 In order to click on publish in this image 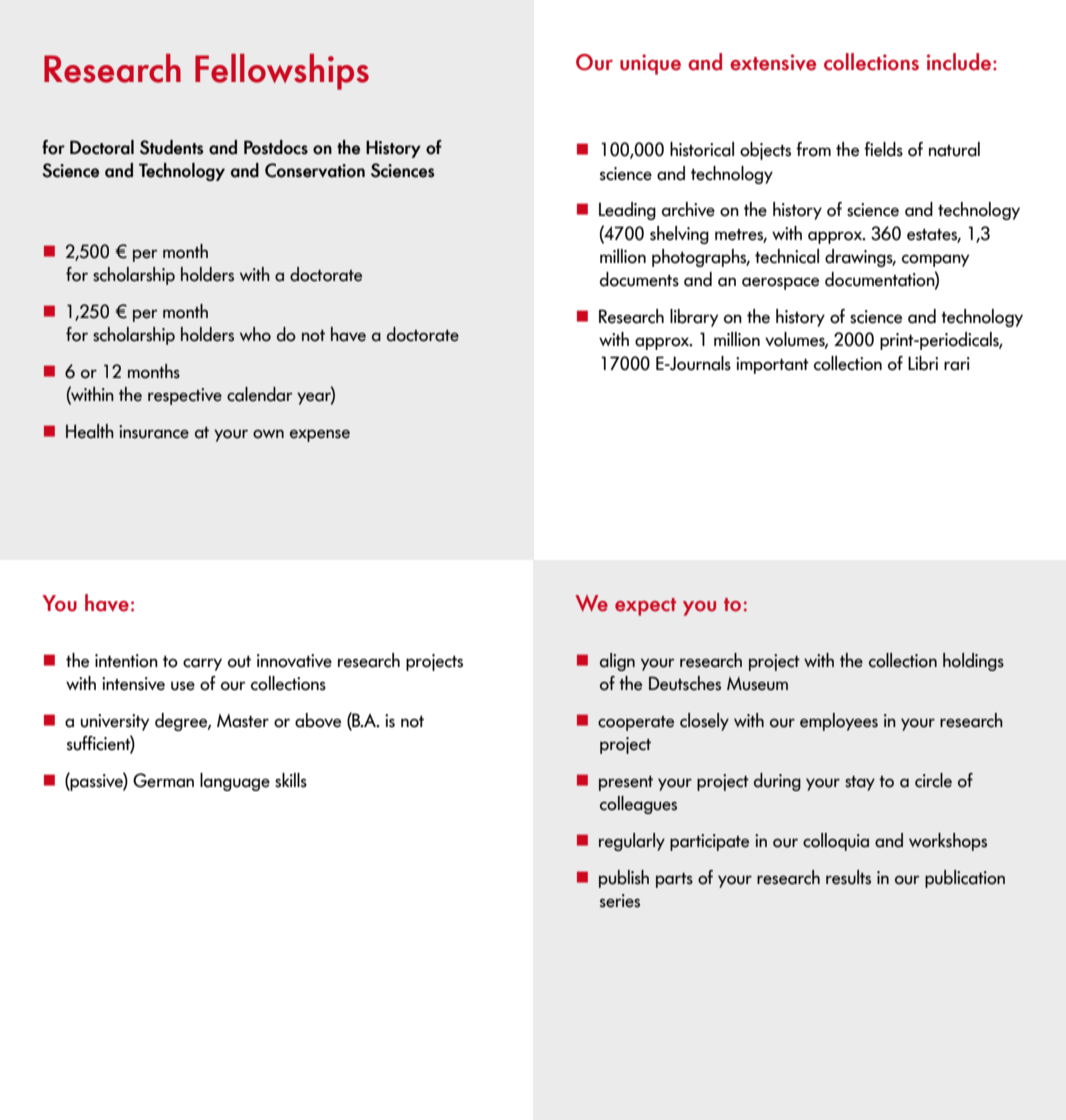, I will do `click(624, 879)`.
